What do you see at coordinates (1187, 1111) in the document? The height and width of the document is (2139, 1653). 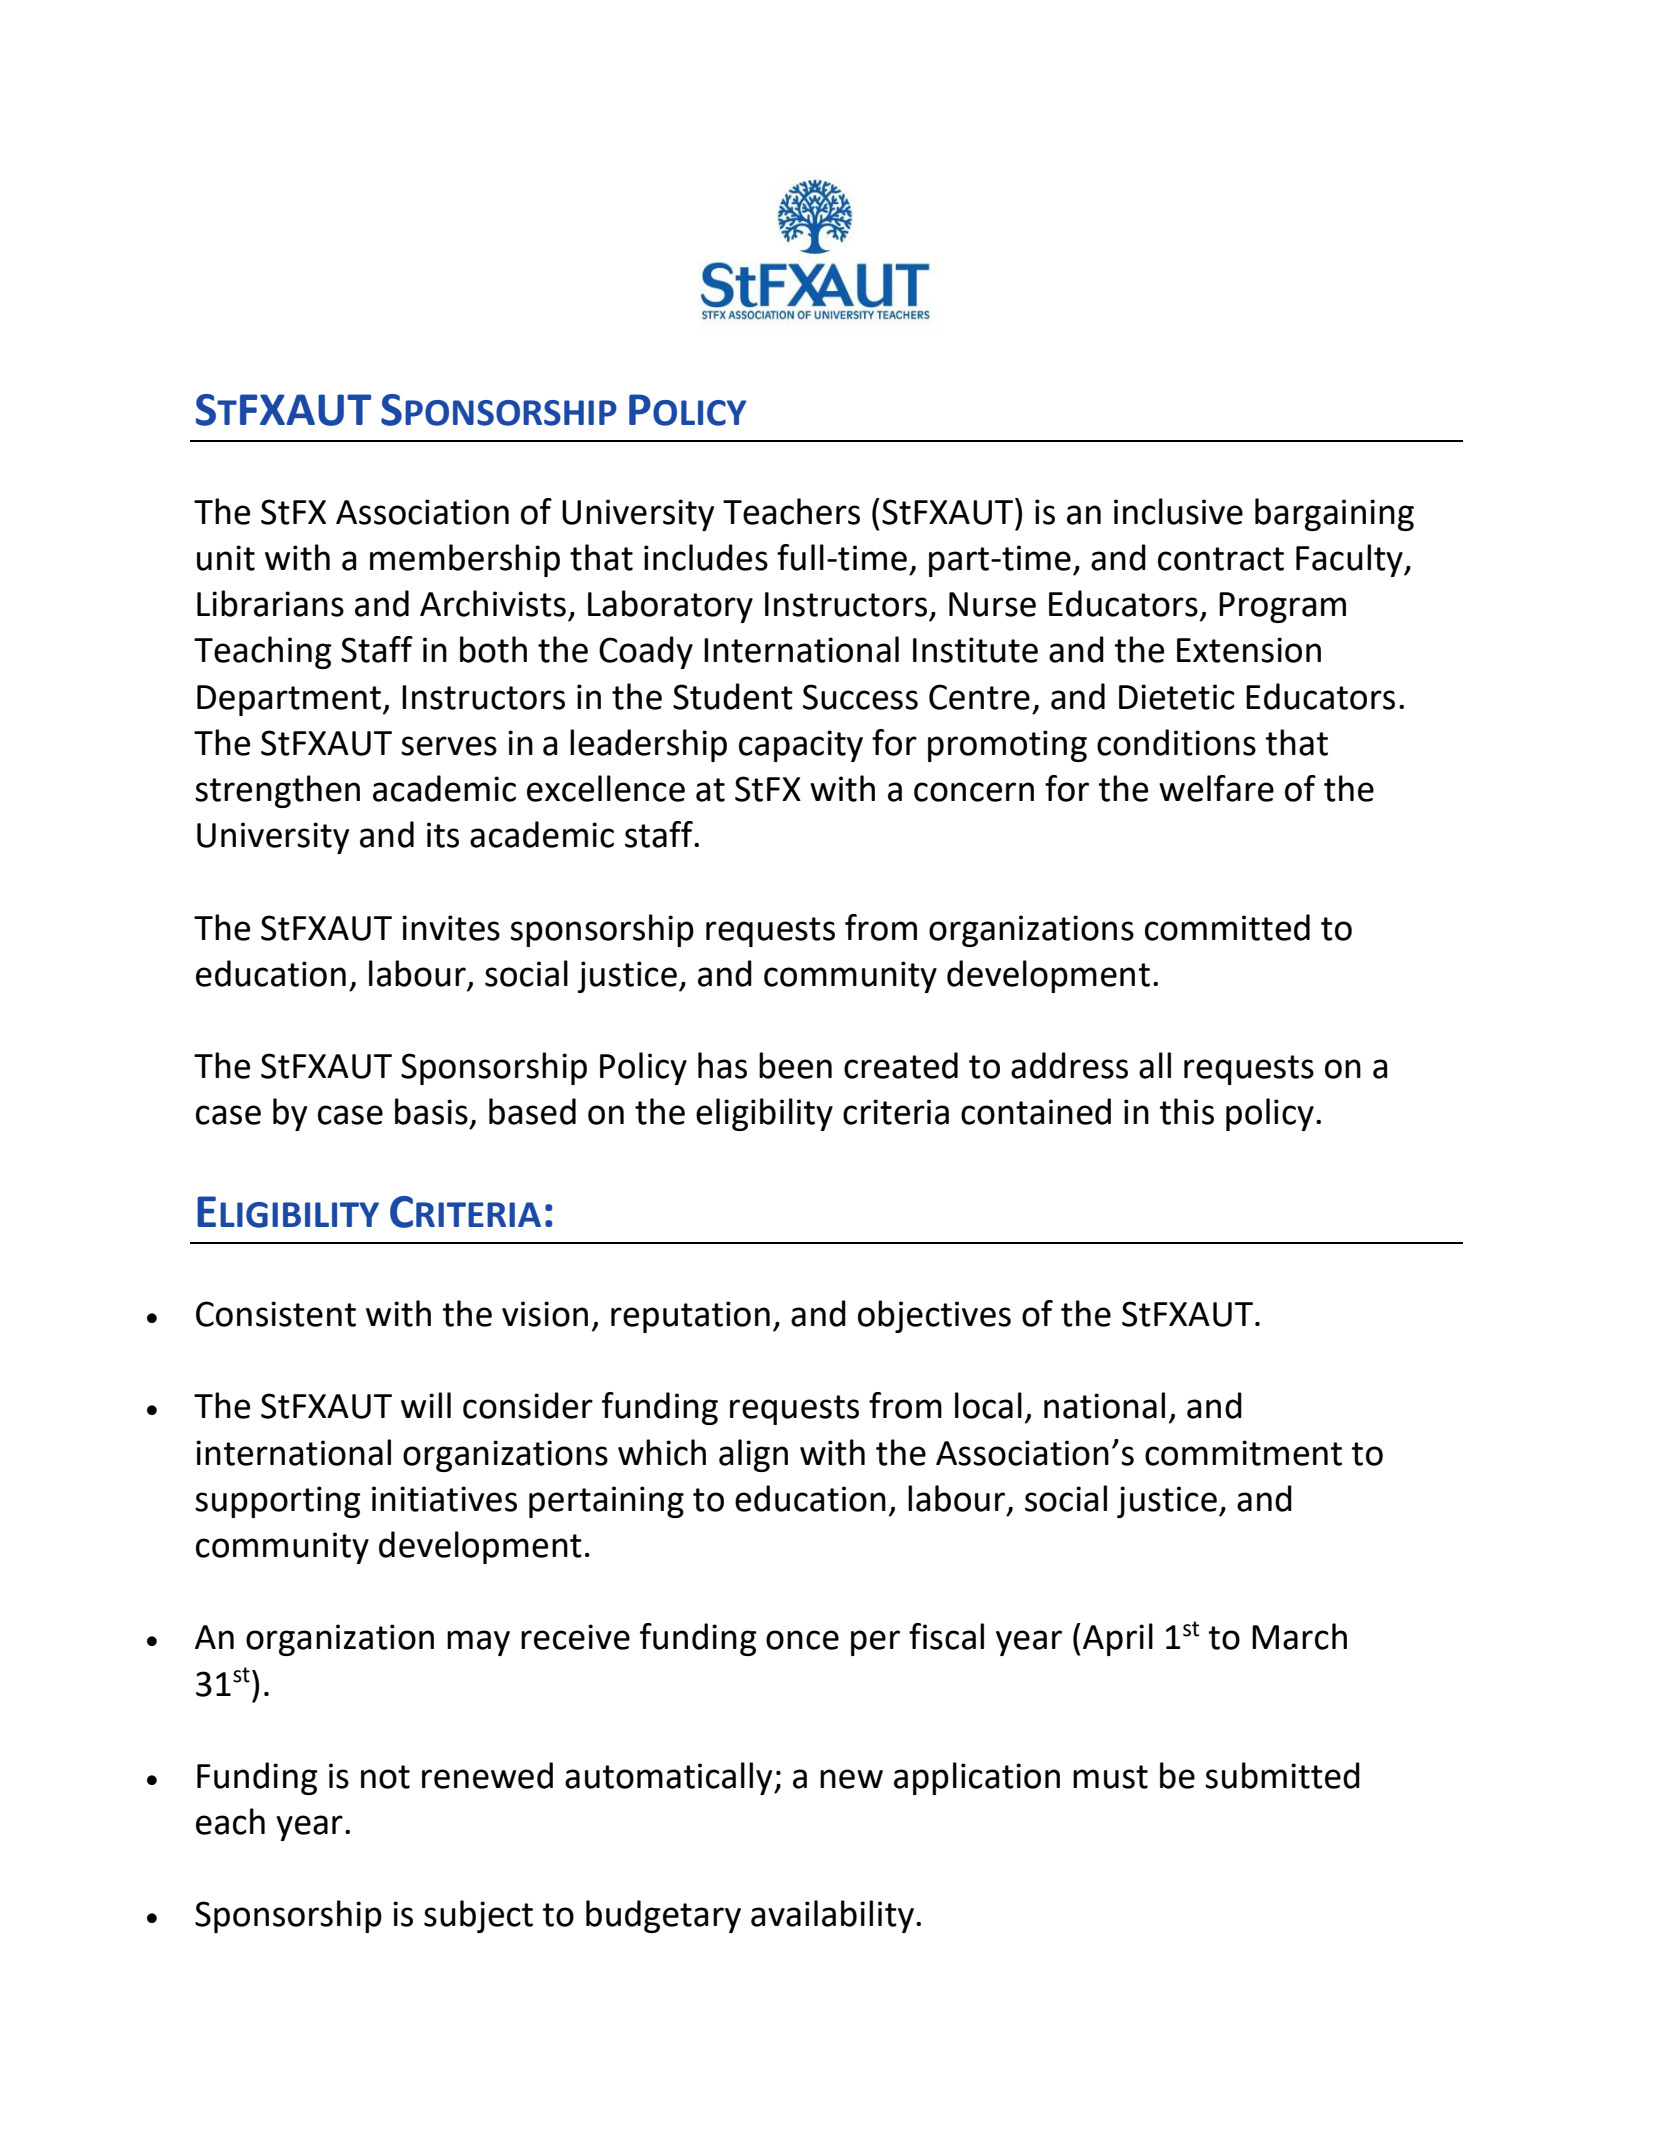 I see `this` at bounding box center [1187, 1111].
